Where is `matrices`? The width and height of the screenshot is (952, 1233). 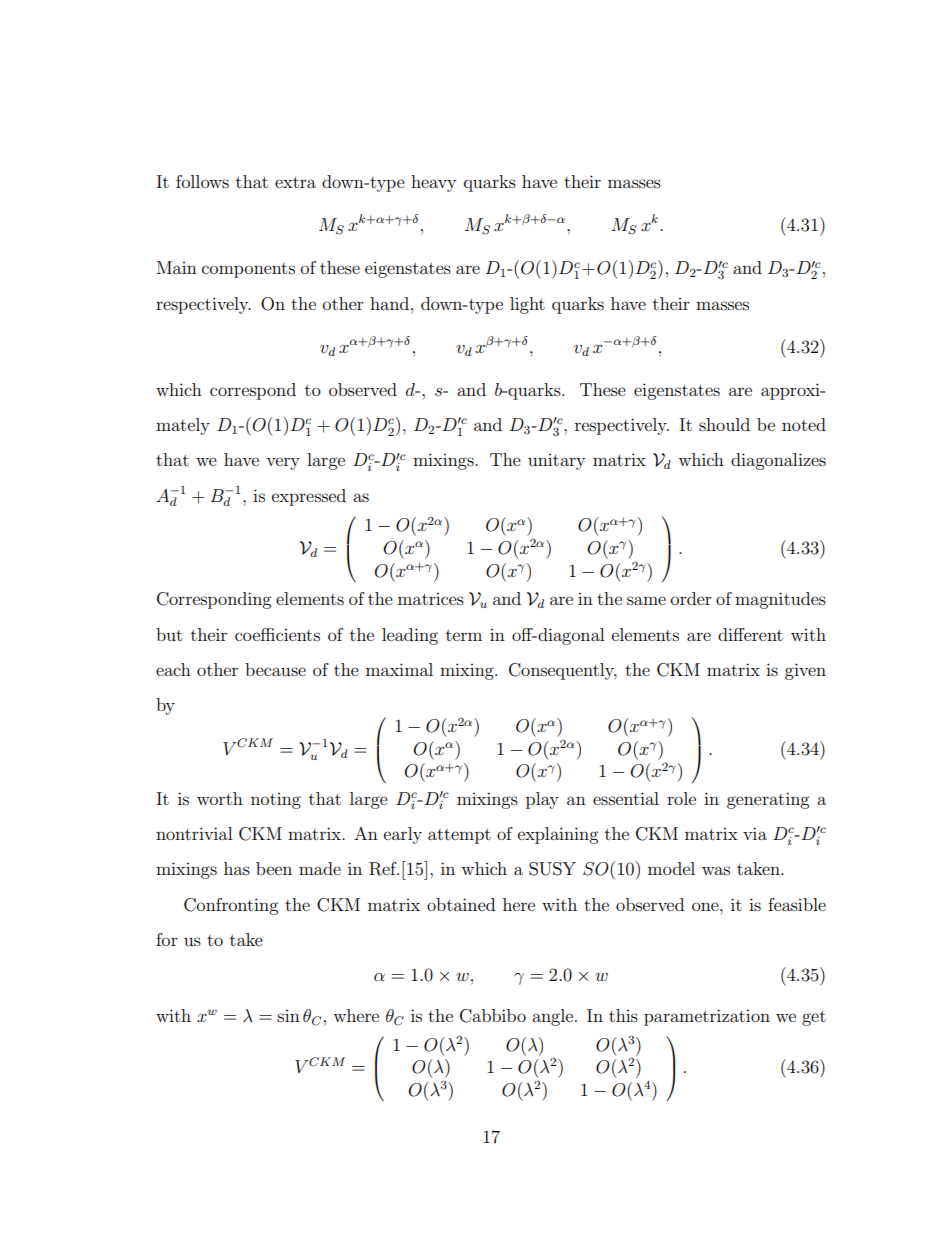
matrices is located at coordinates (431, 599).
